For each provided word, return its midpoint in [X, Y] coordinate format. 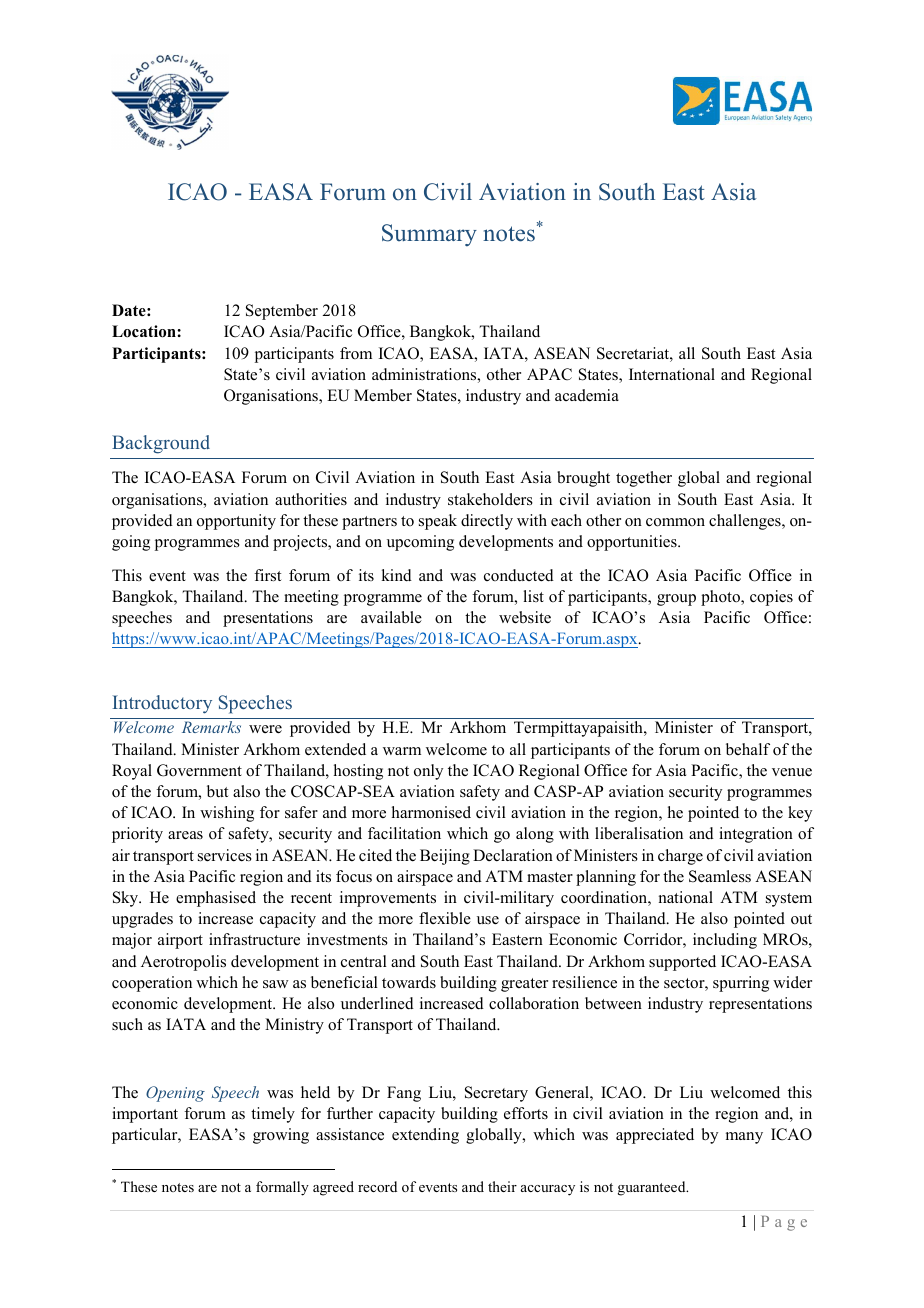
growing [281, 1136]
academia [587, 395]
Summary [429, 235]
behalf [748, 749]
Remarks [211, 727]
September [282, 312]
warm [402, 751]
